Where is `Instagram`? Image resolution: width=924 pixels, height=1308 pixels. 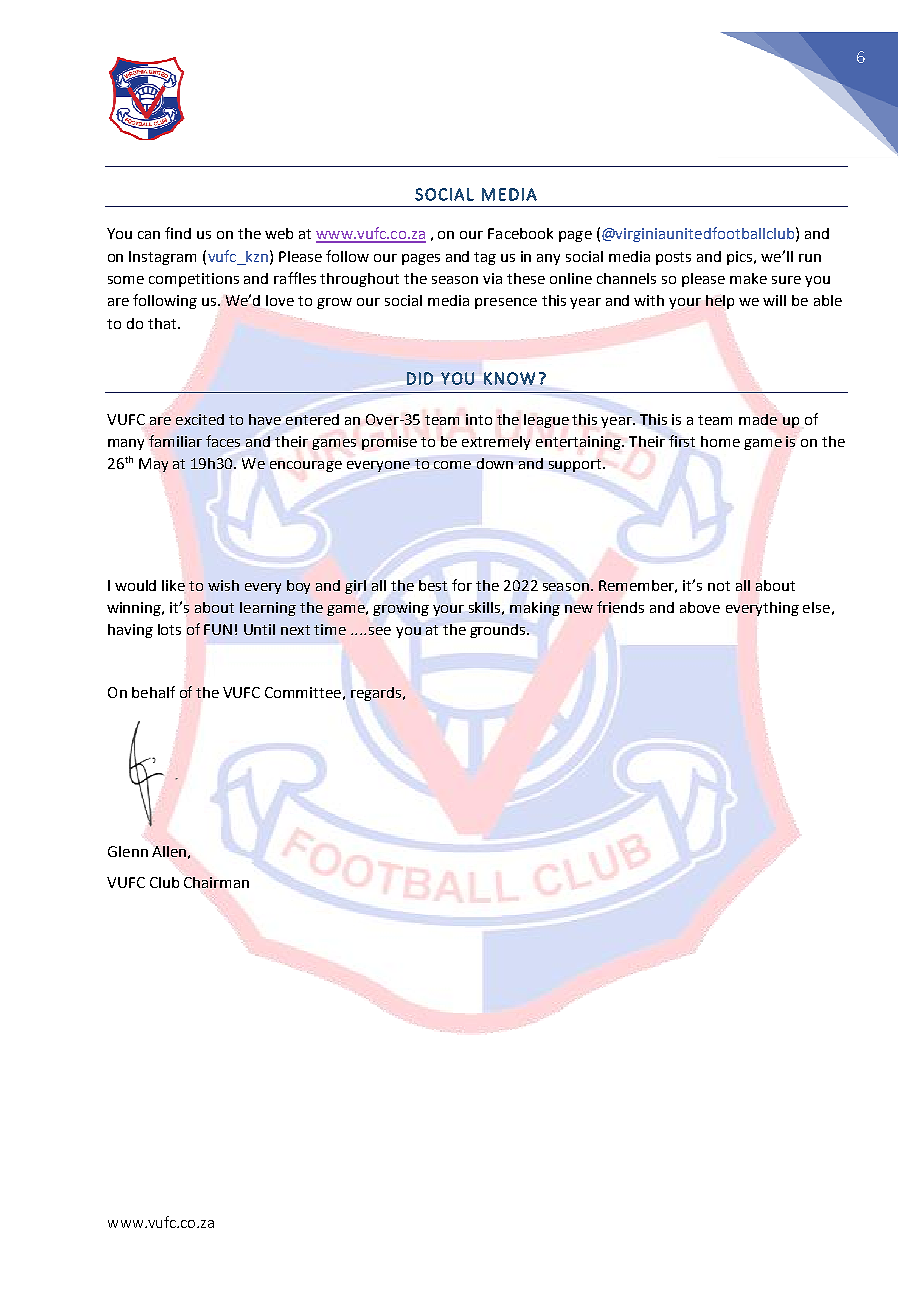
Instagram is located at coordinates (162, 258).
